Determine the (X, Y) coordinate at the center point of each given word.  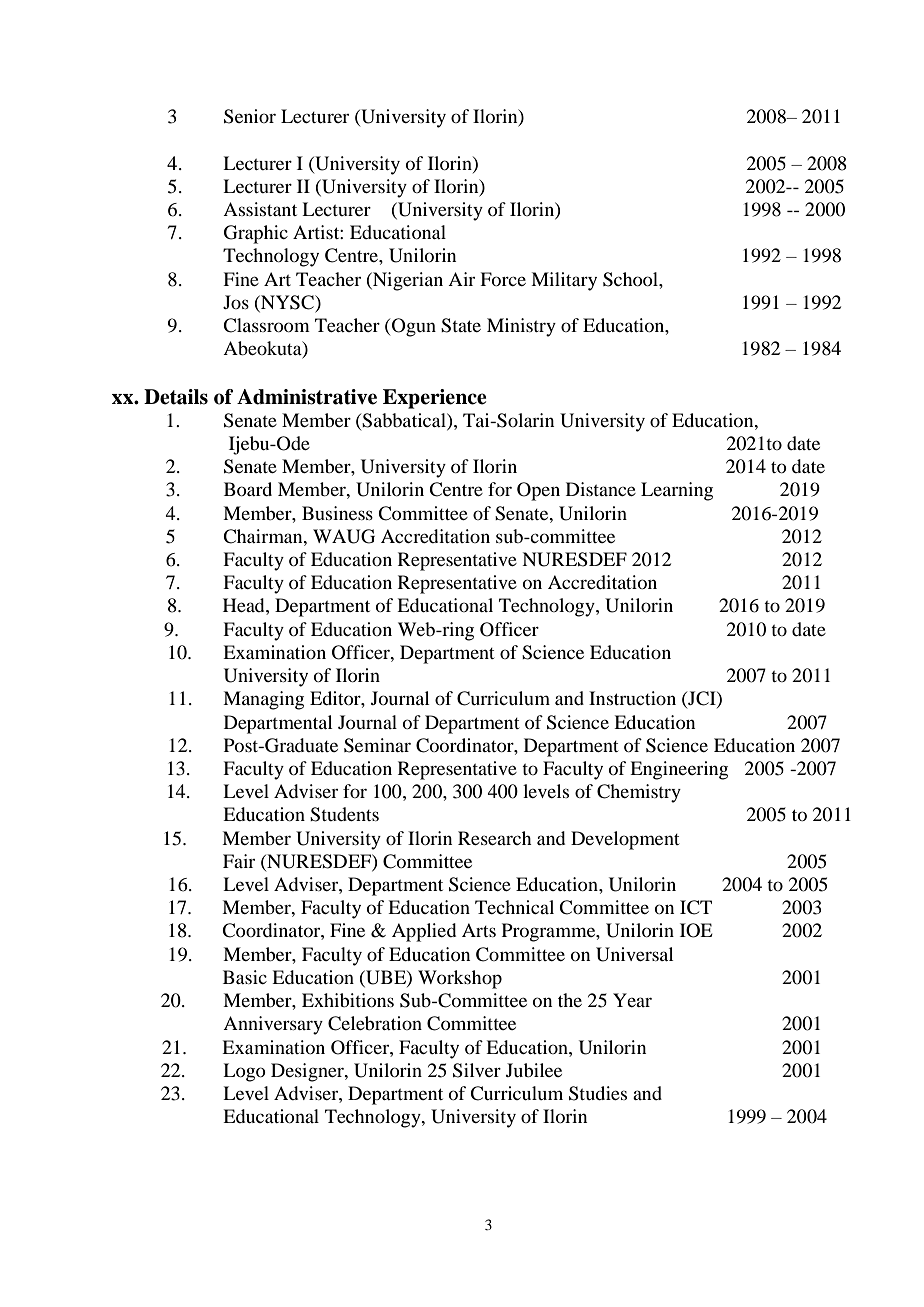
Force (503, 279)
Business (337, 513)
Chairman (264, 536)
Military (564, 281)
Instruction (632, 698)
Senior (250, 116)
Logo (244, 1072)
